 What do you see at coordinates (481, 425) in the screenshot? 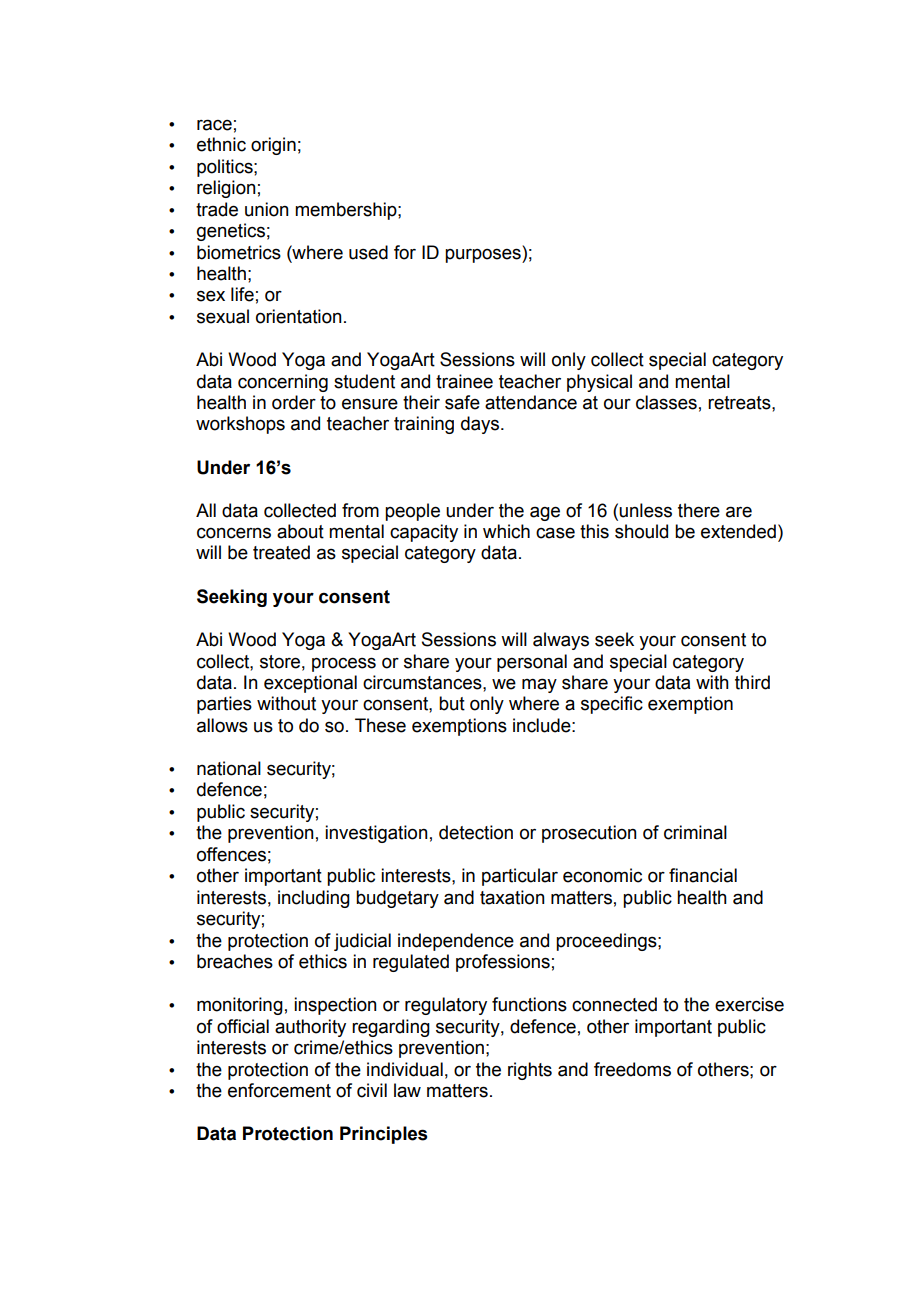
I see `days` at bounding box center [481, 425].
